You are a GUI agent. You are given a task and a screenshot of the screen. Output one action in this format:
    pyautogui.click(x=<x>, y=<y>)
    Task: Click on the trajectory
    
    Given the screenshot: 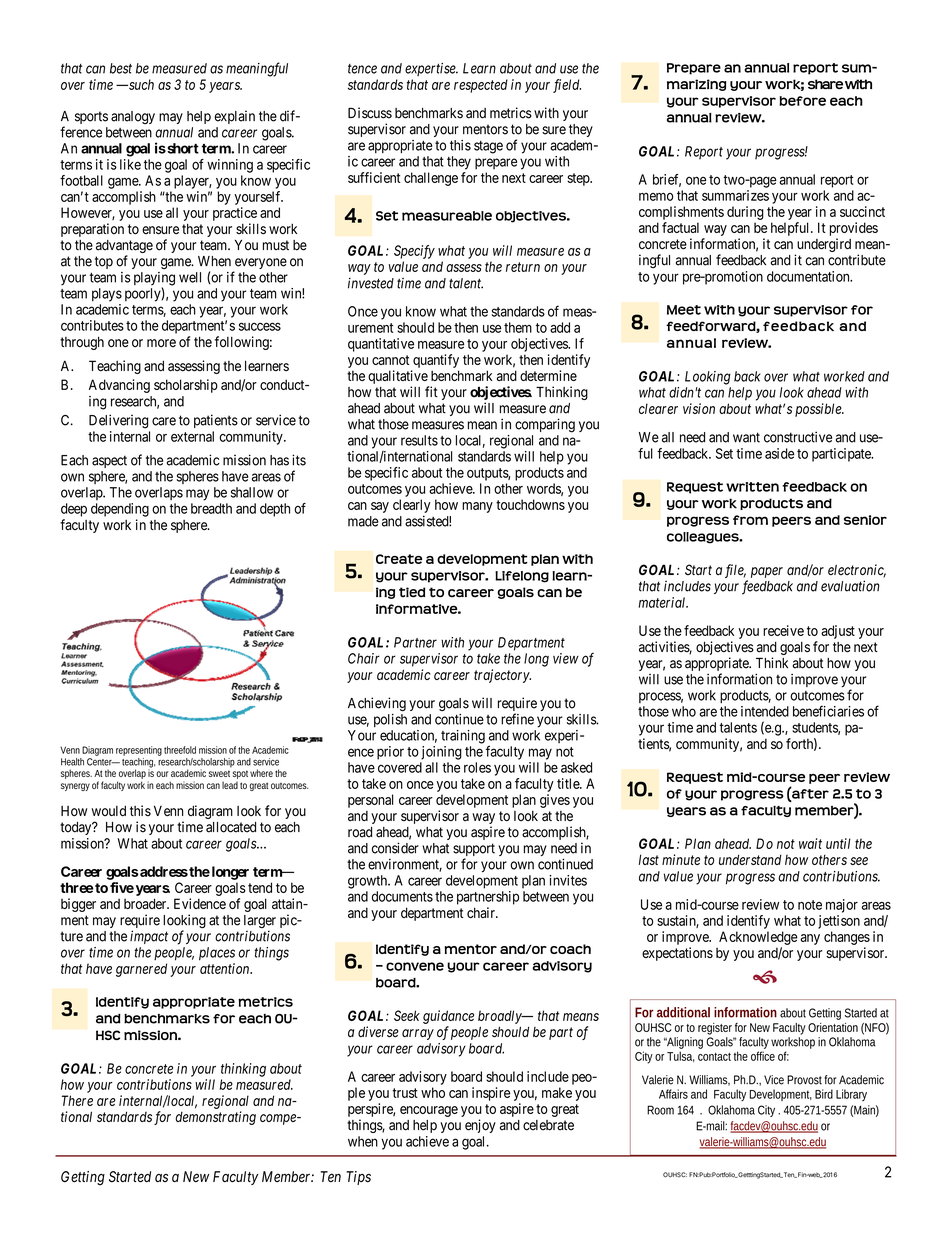 What is the action you would take?
    pyautogui.click(x=502, y=676)
